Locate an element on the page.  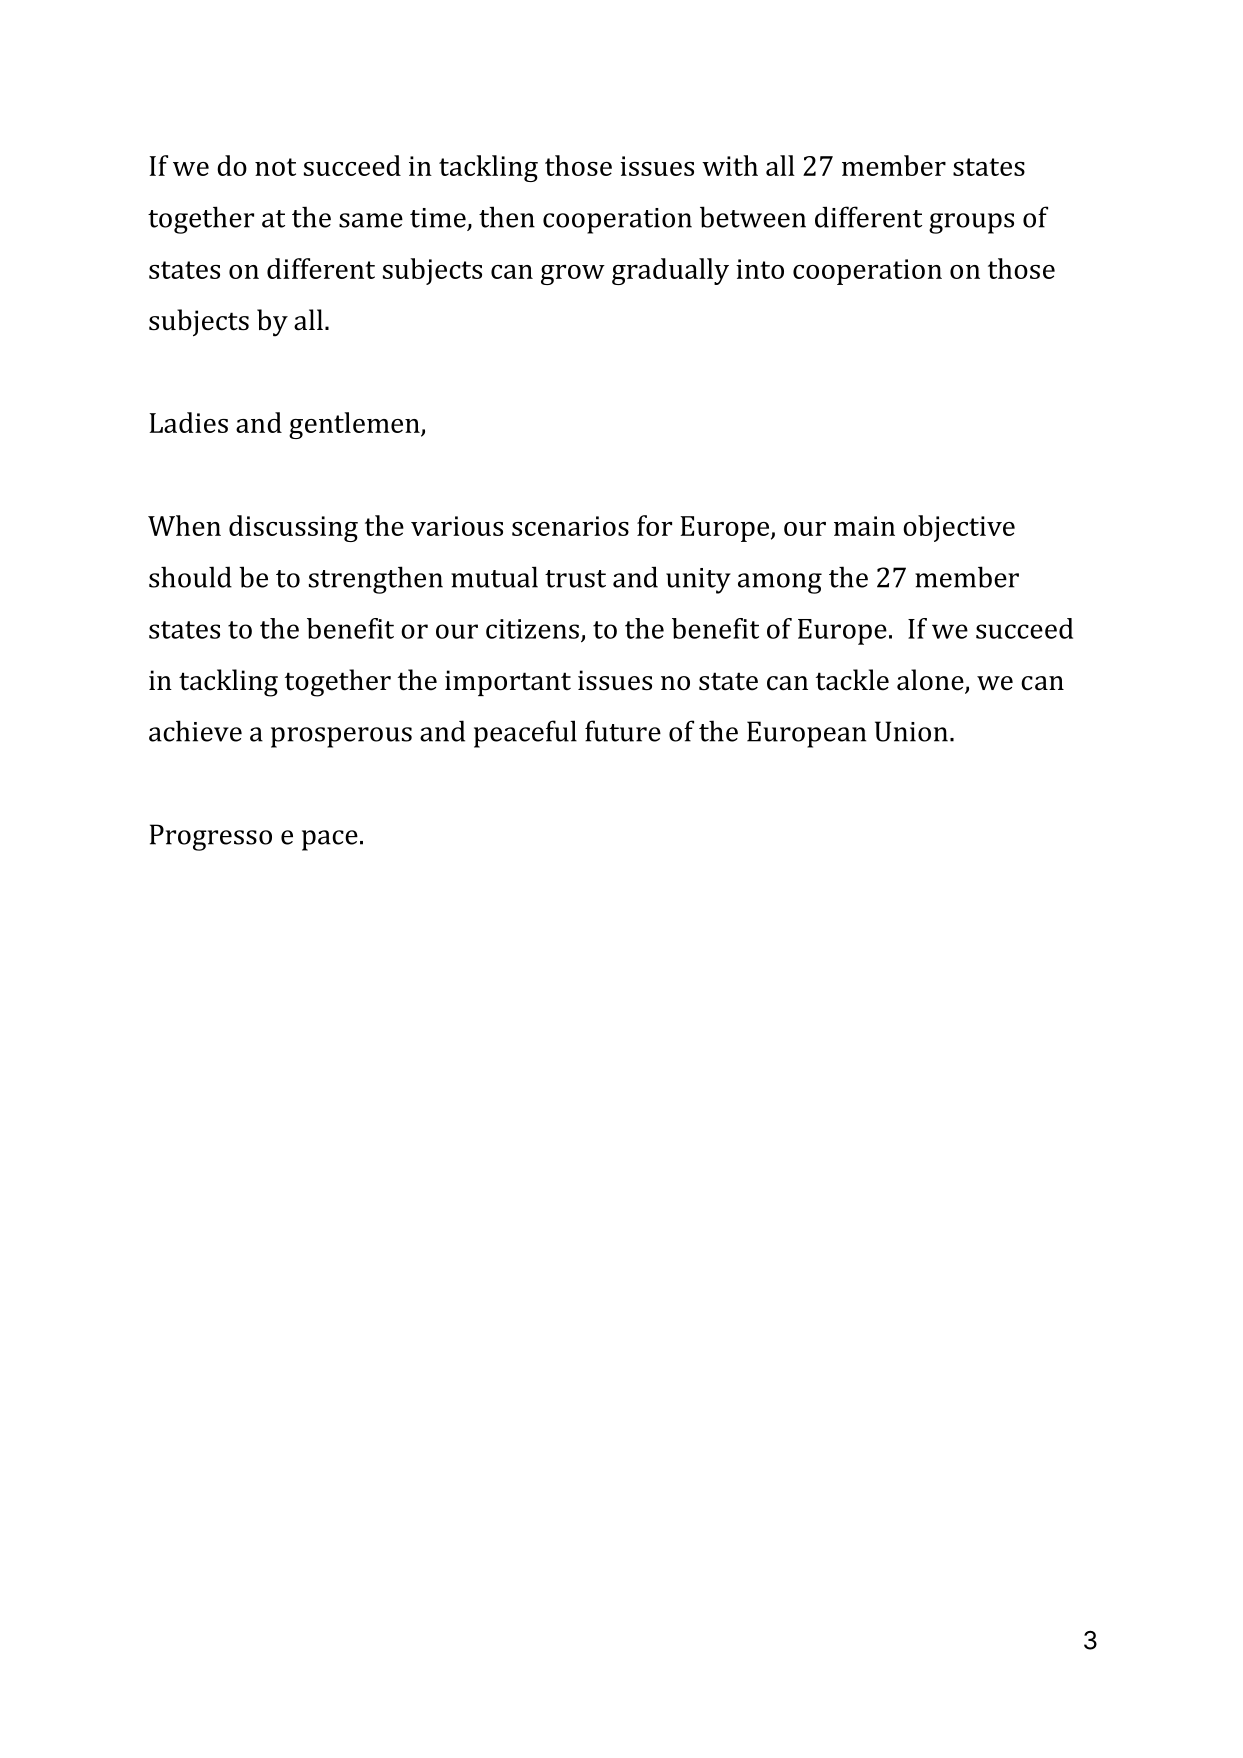
groups is located at coordinates (971, 223).
